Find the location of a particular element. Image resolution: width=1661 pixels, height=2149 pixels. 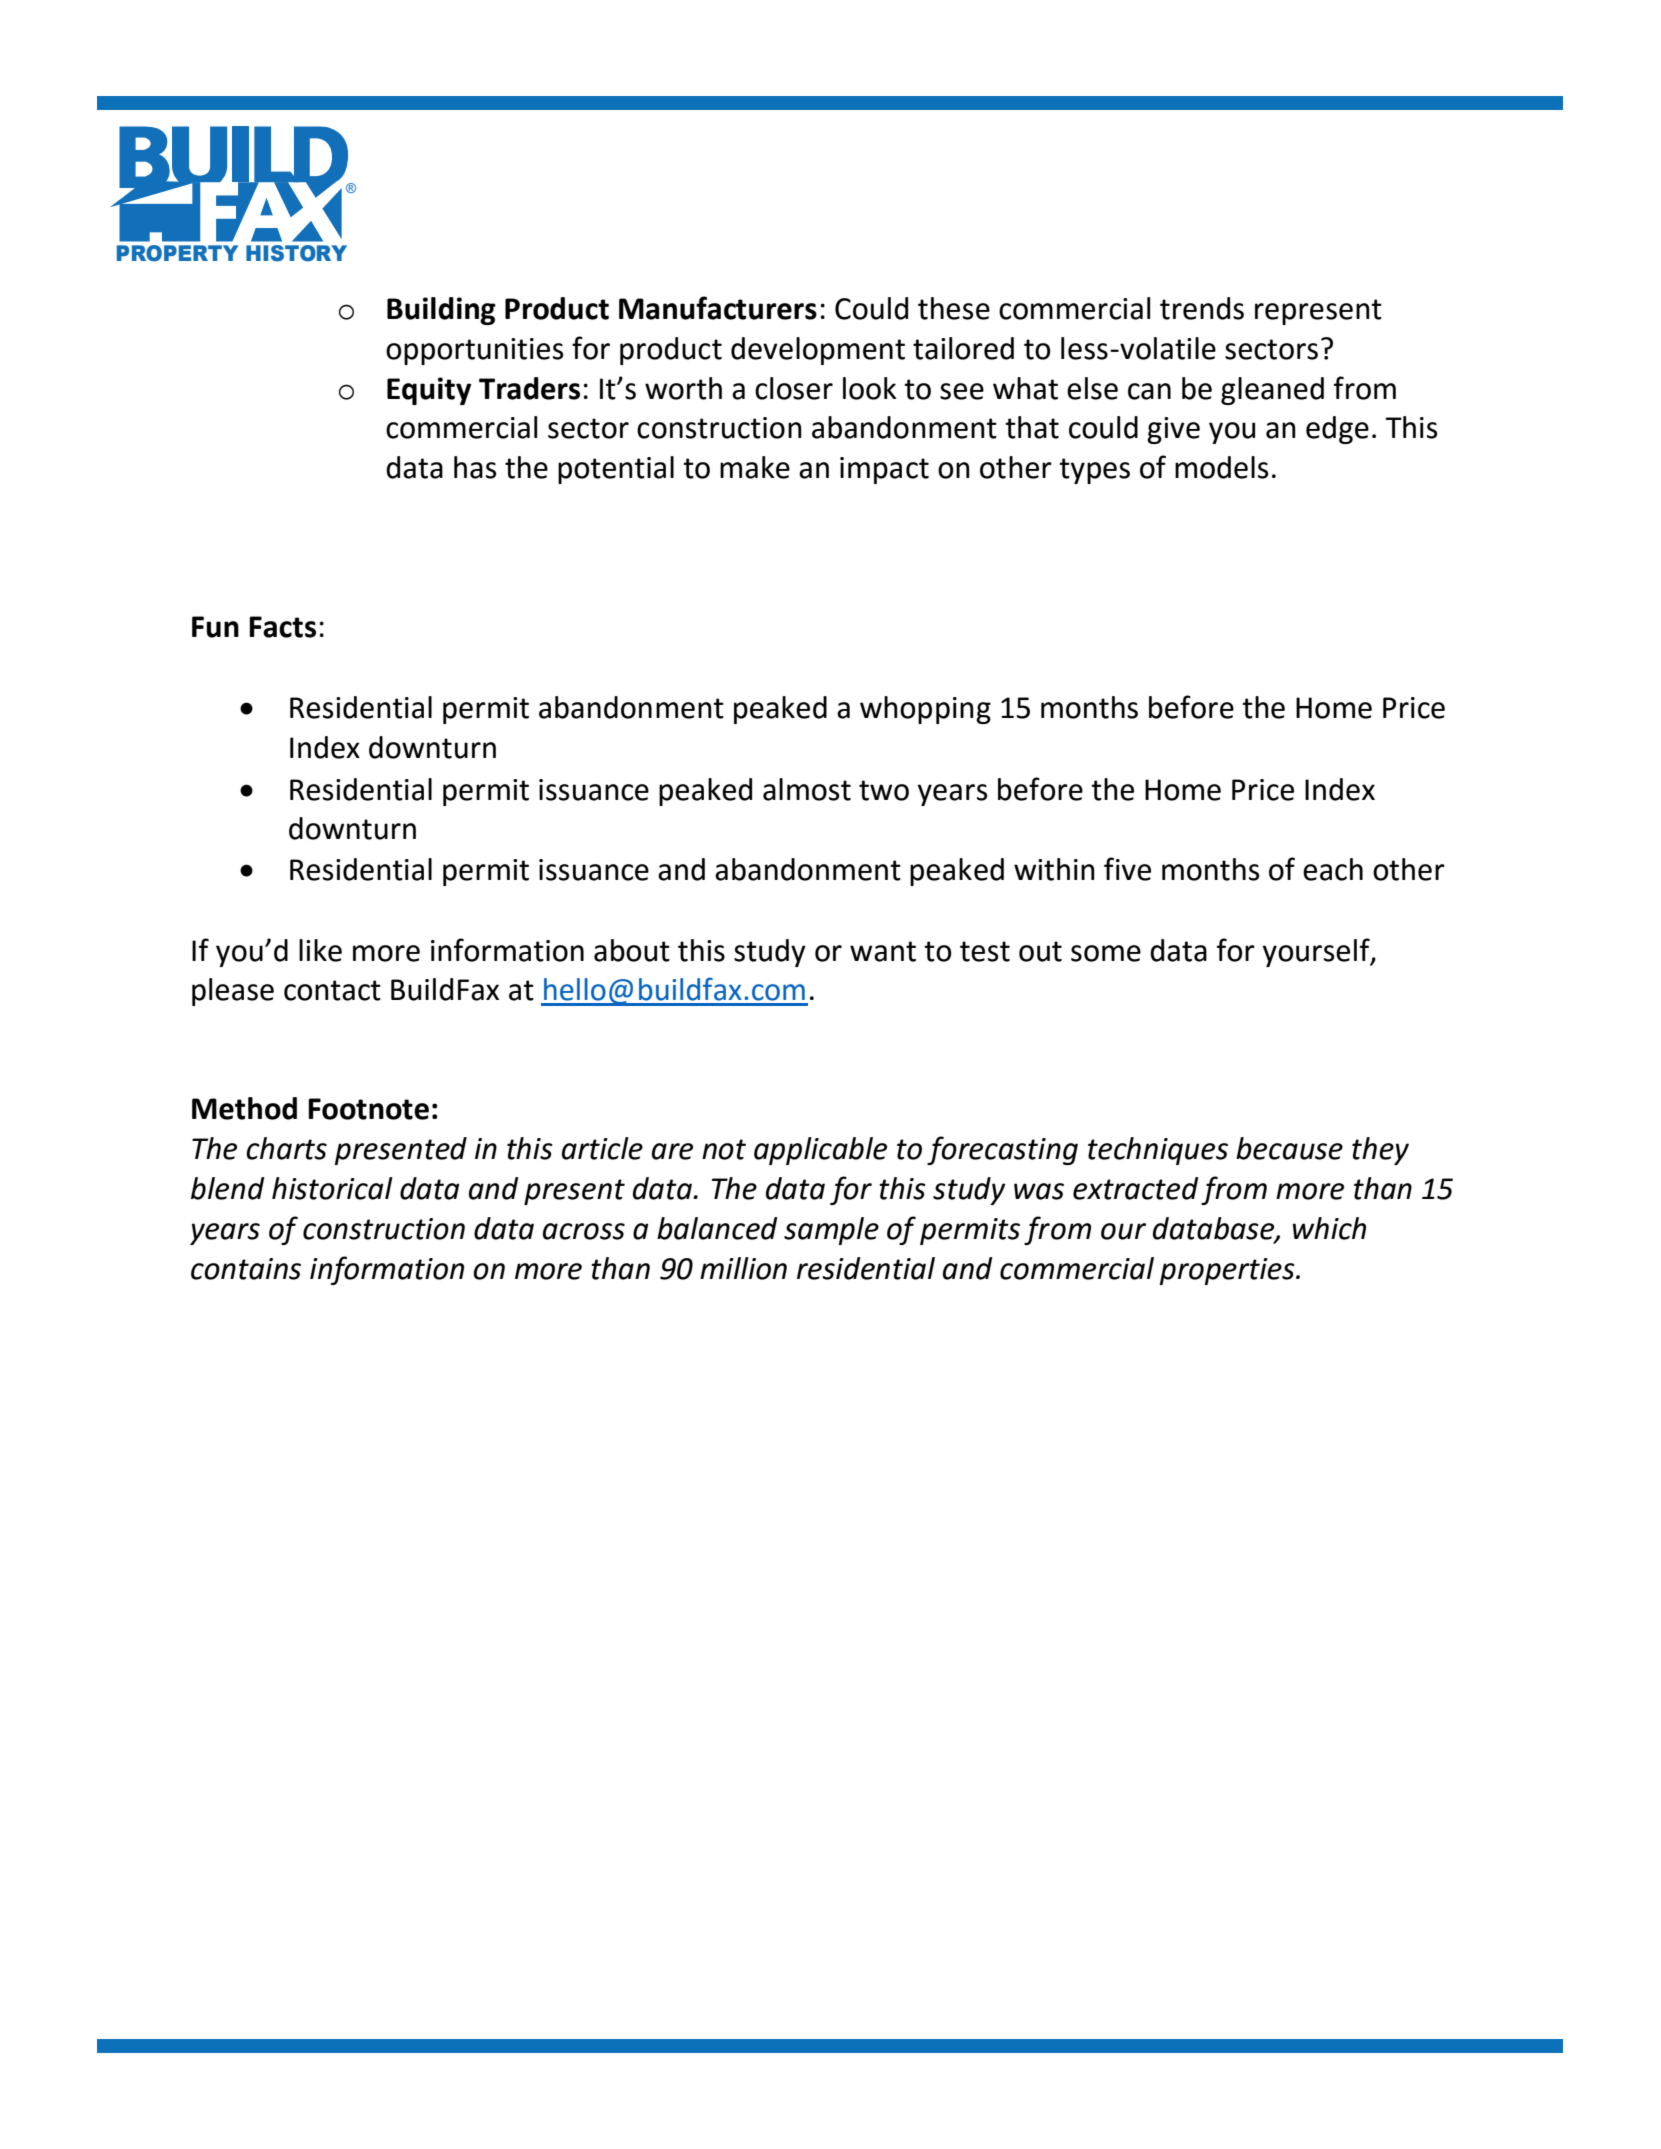

trends is located at coordinates (1202, 308).
